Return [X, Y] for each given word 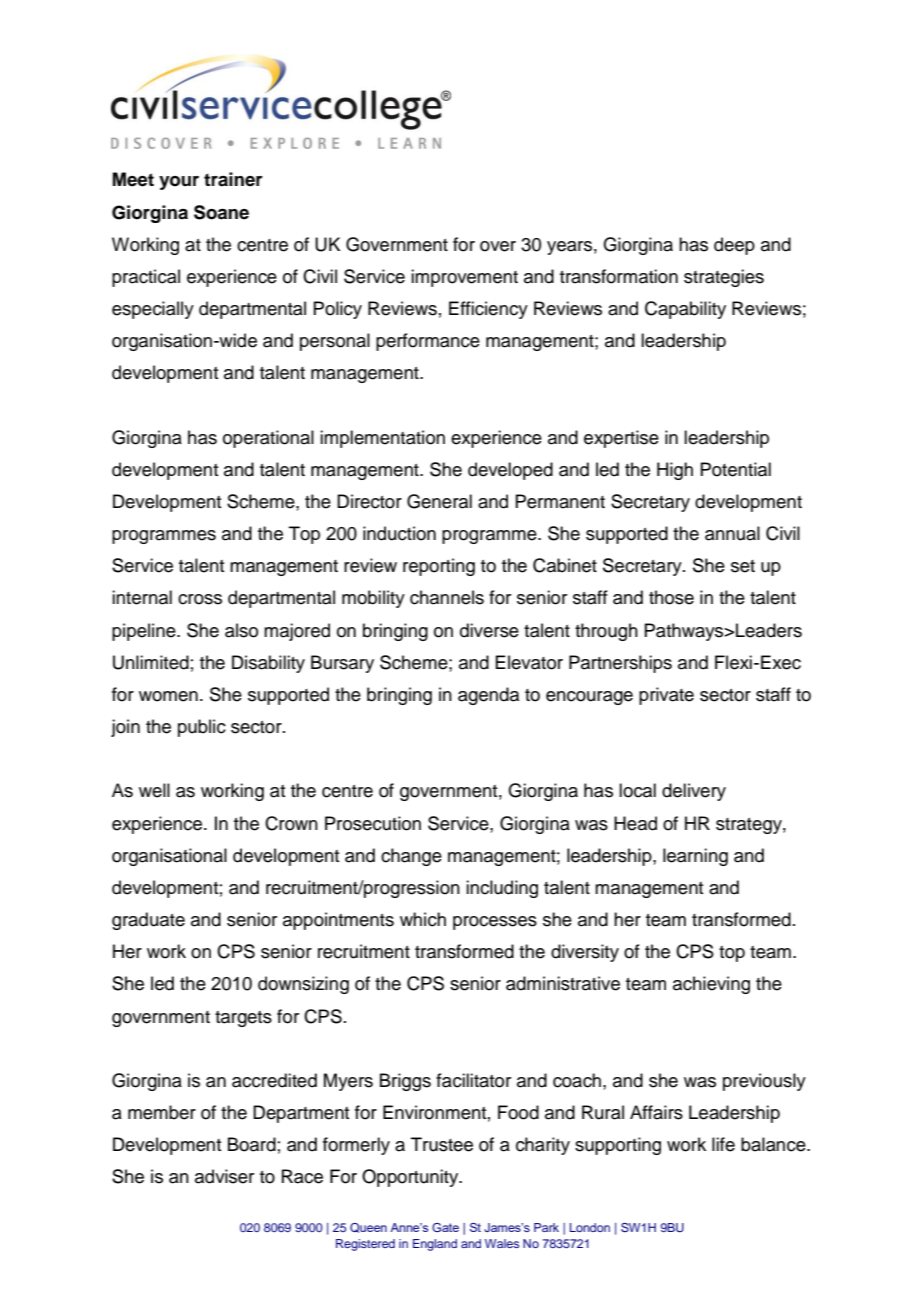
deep [734, 246]
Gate [445, 1227]
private [666, 696]
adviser [224, 1176]
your [179, 183]
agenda [488, 696]
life [723, 1144]
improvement [464, 278]
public [202, 728]
